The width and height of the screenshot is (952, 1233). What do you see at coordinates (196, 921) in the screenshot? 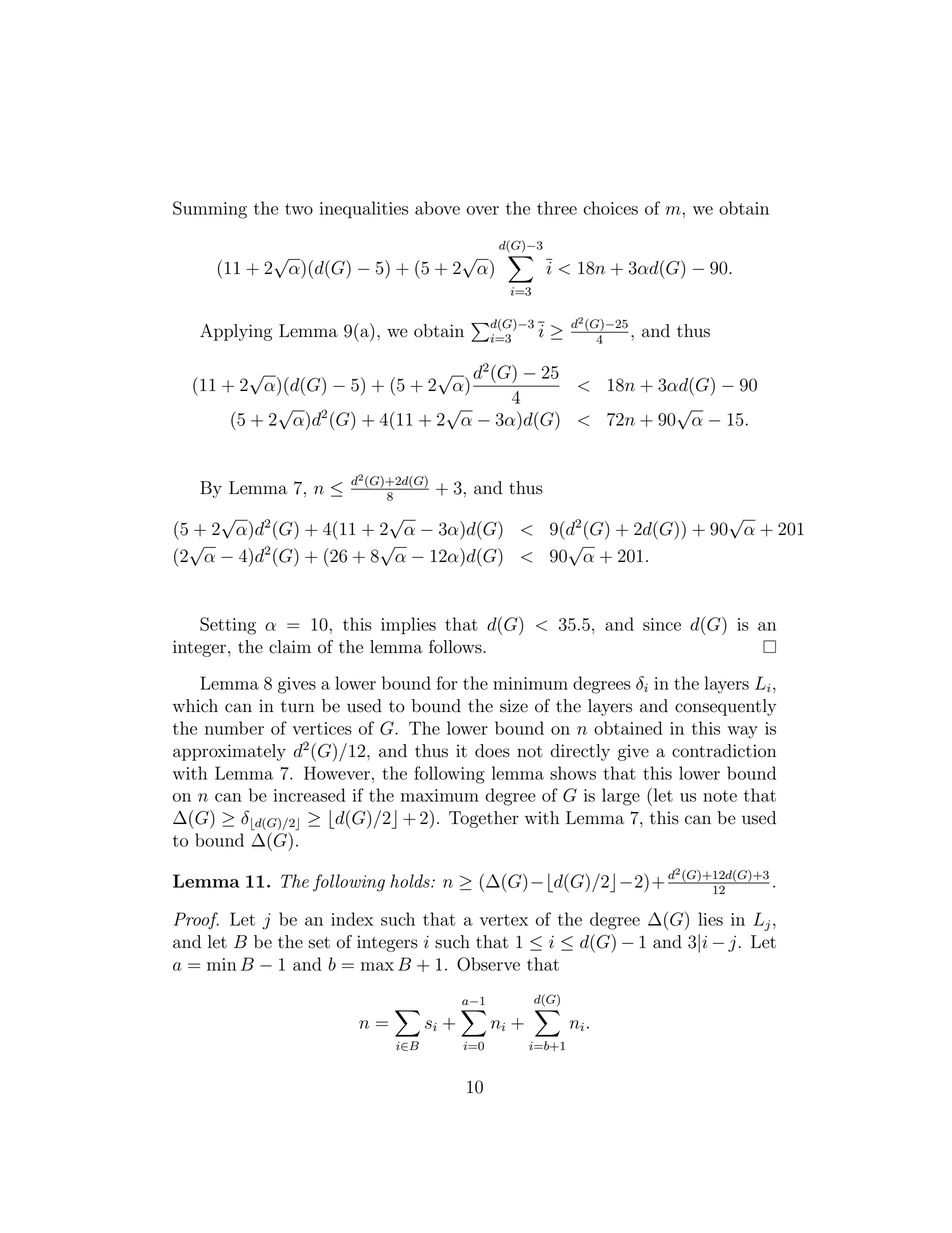
I see `Proof` at bounding box center [196, 921].
